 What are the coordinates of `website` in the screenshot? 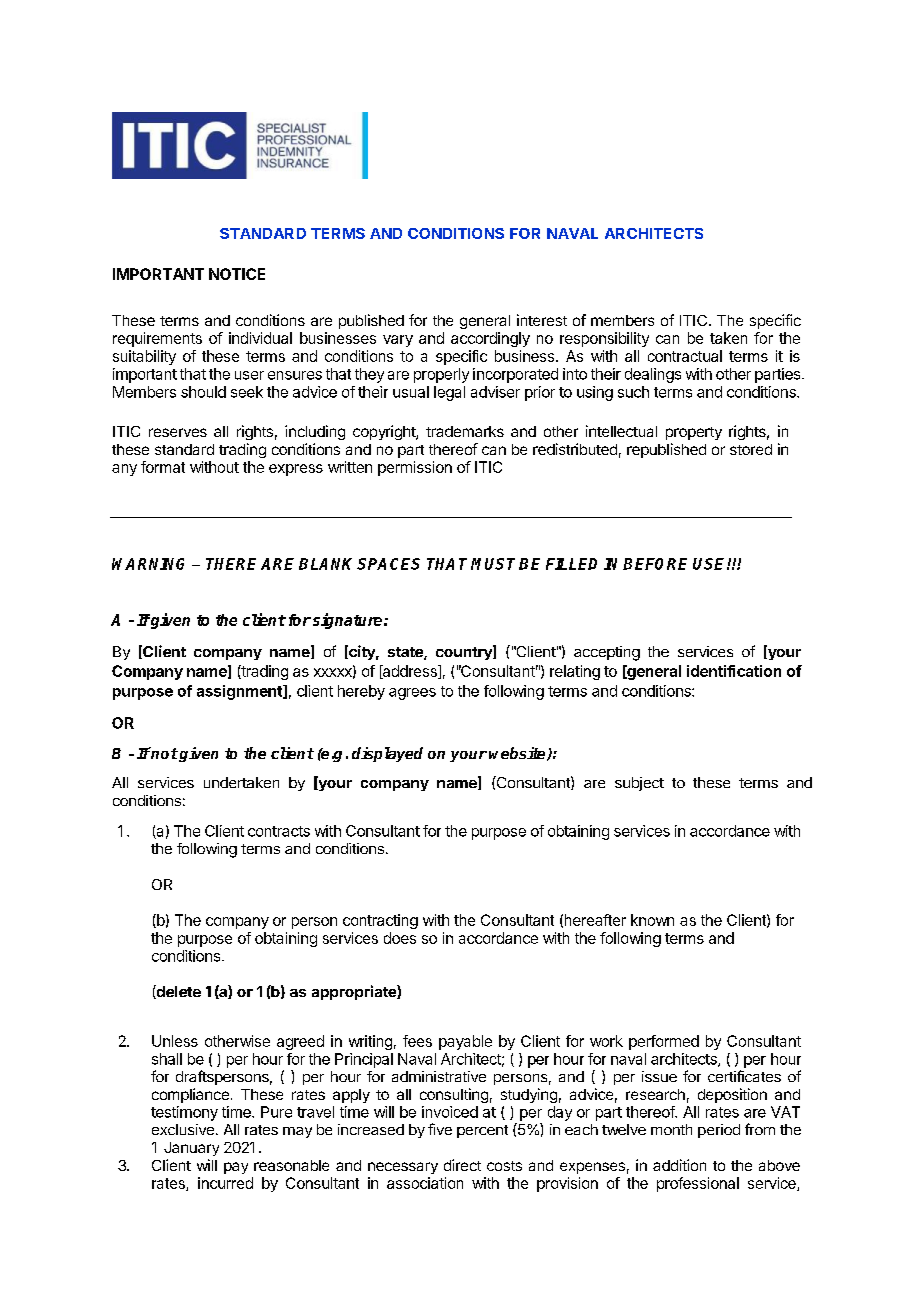 It's located at (518, 754).
